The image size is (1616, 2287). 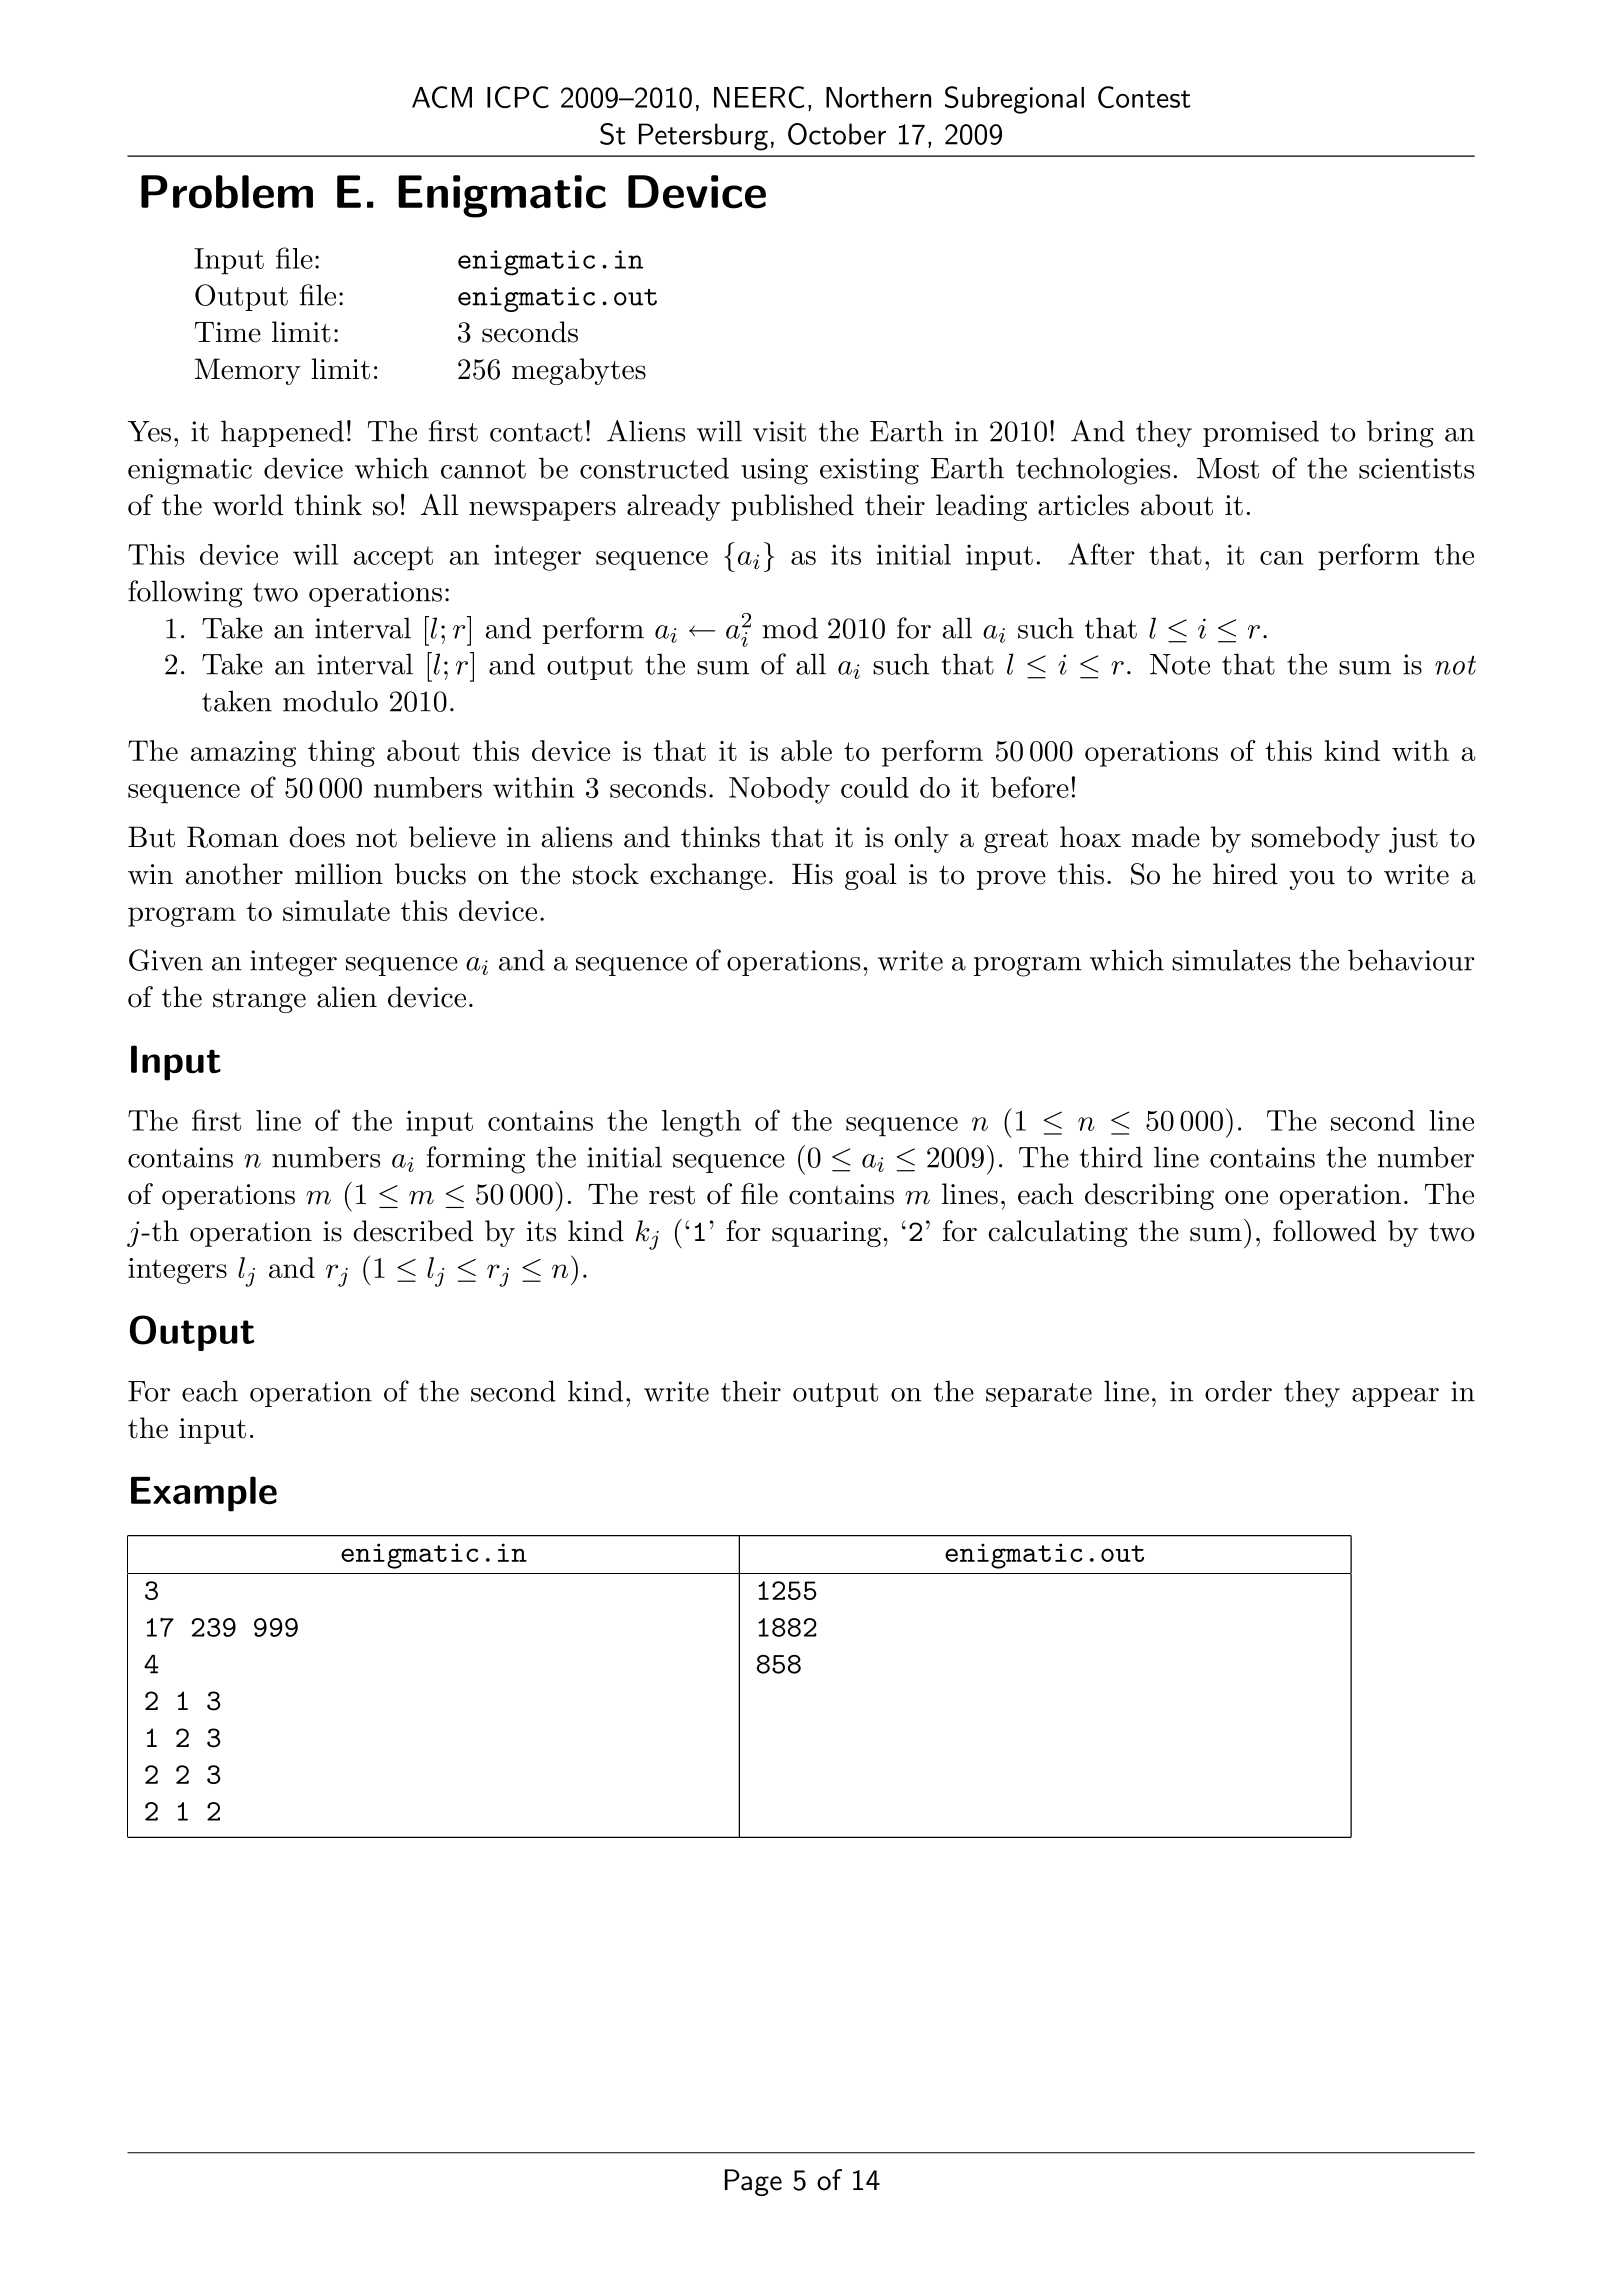 I want to click on order, so click(x=1238, y=1391).
